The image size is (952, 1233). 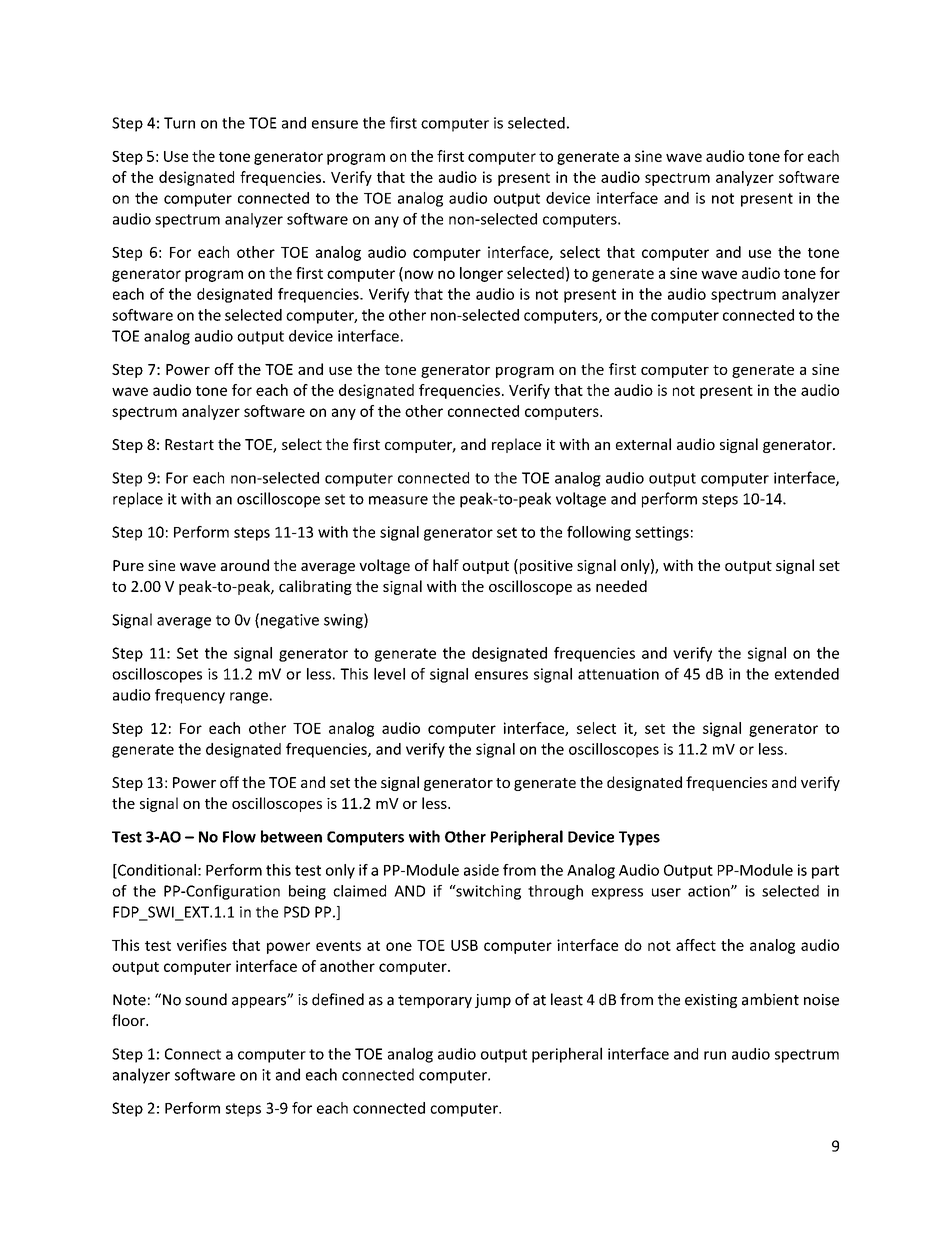 I want to click on now, so click(x=418, y=275).
